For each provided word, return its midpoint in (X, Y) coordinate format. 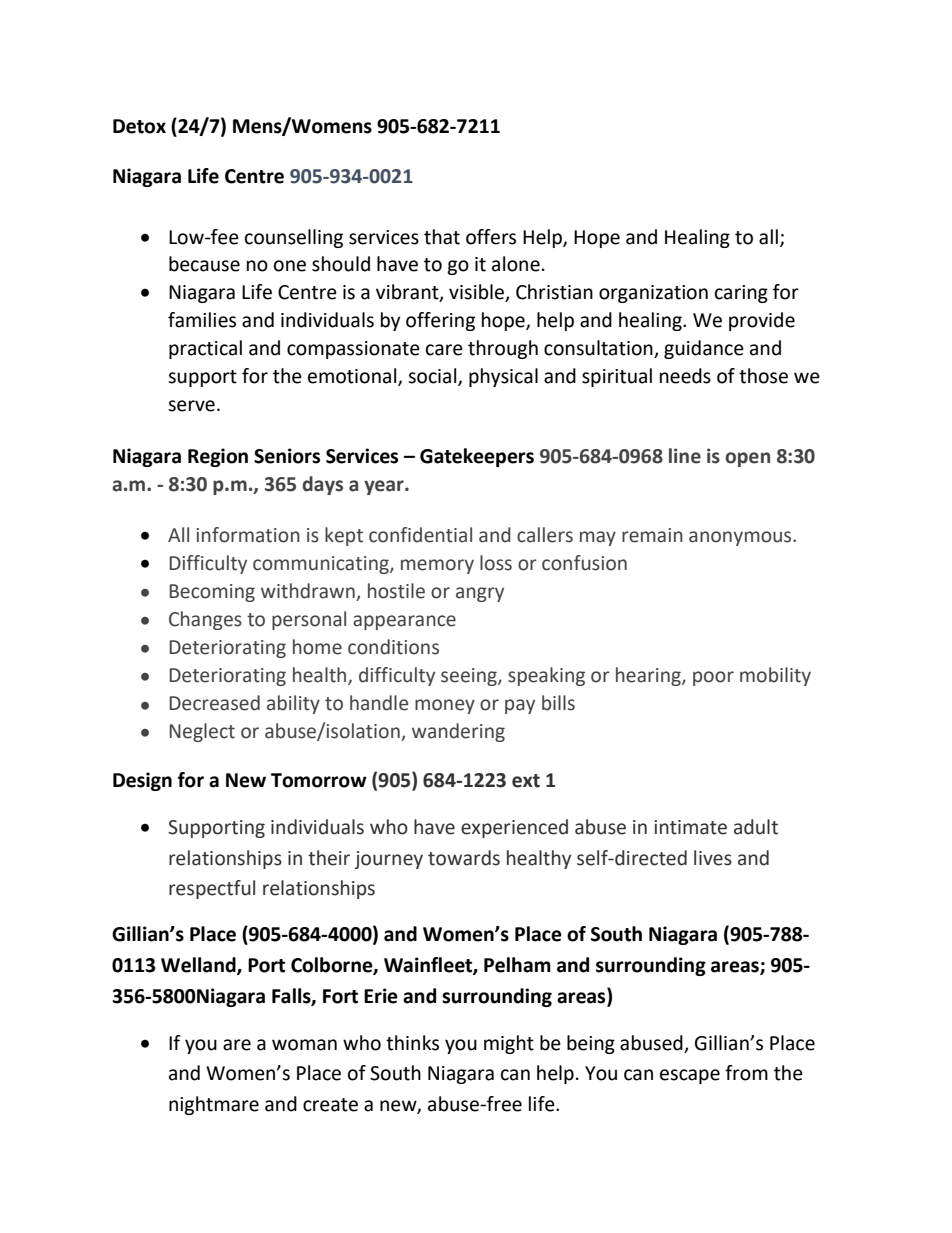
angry (480, 594)
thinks (412, 1043)
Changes (205, 620)
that (442, 237)
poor (713, 678)
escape (690, 1076)
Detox (139, 126)
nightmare (214, 1105)
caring (741, 294)
